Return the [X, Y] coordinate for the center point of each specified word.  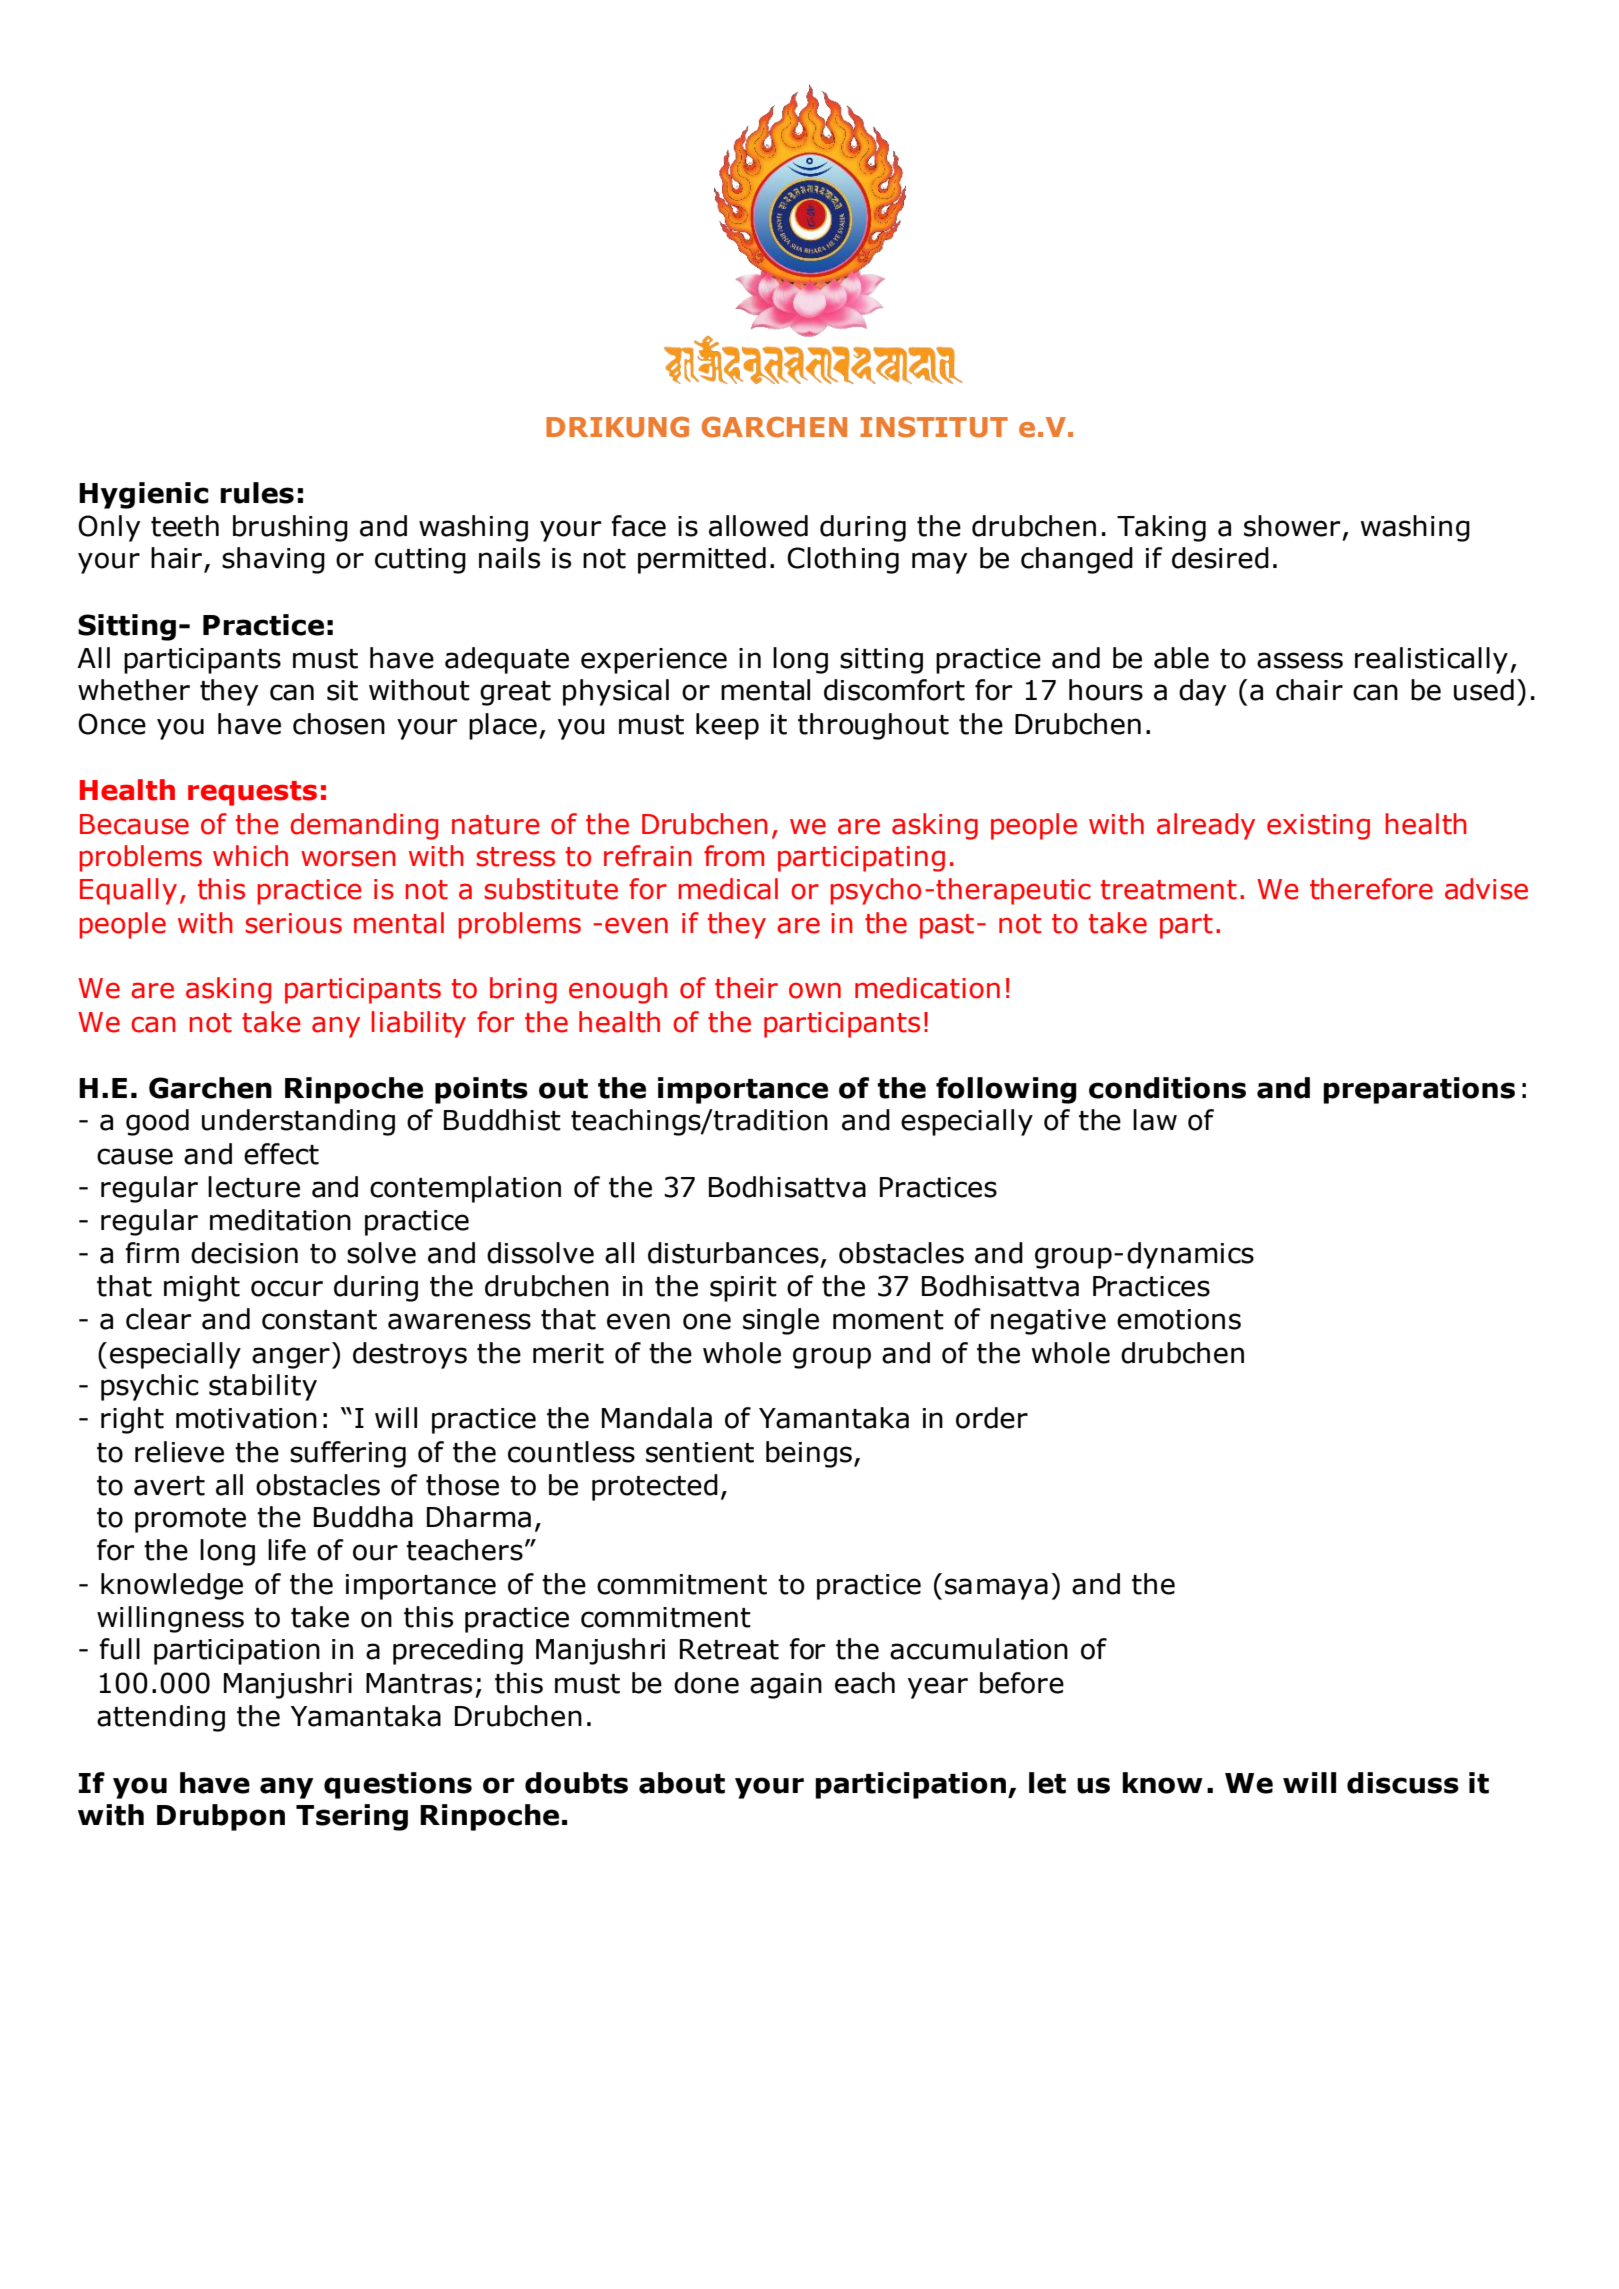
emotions [1179, 1319]
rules [257, 493]
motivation [246, 1418]
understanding [298, 1122]
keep [727, 726]
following [1006, 1090]
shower [1292, 526]
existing [1318, 827]
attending [161, 1718]
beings [809, 1454]
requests [252, 793]
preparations [1419, 1090]
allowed [758, 526]
